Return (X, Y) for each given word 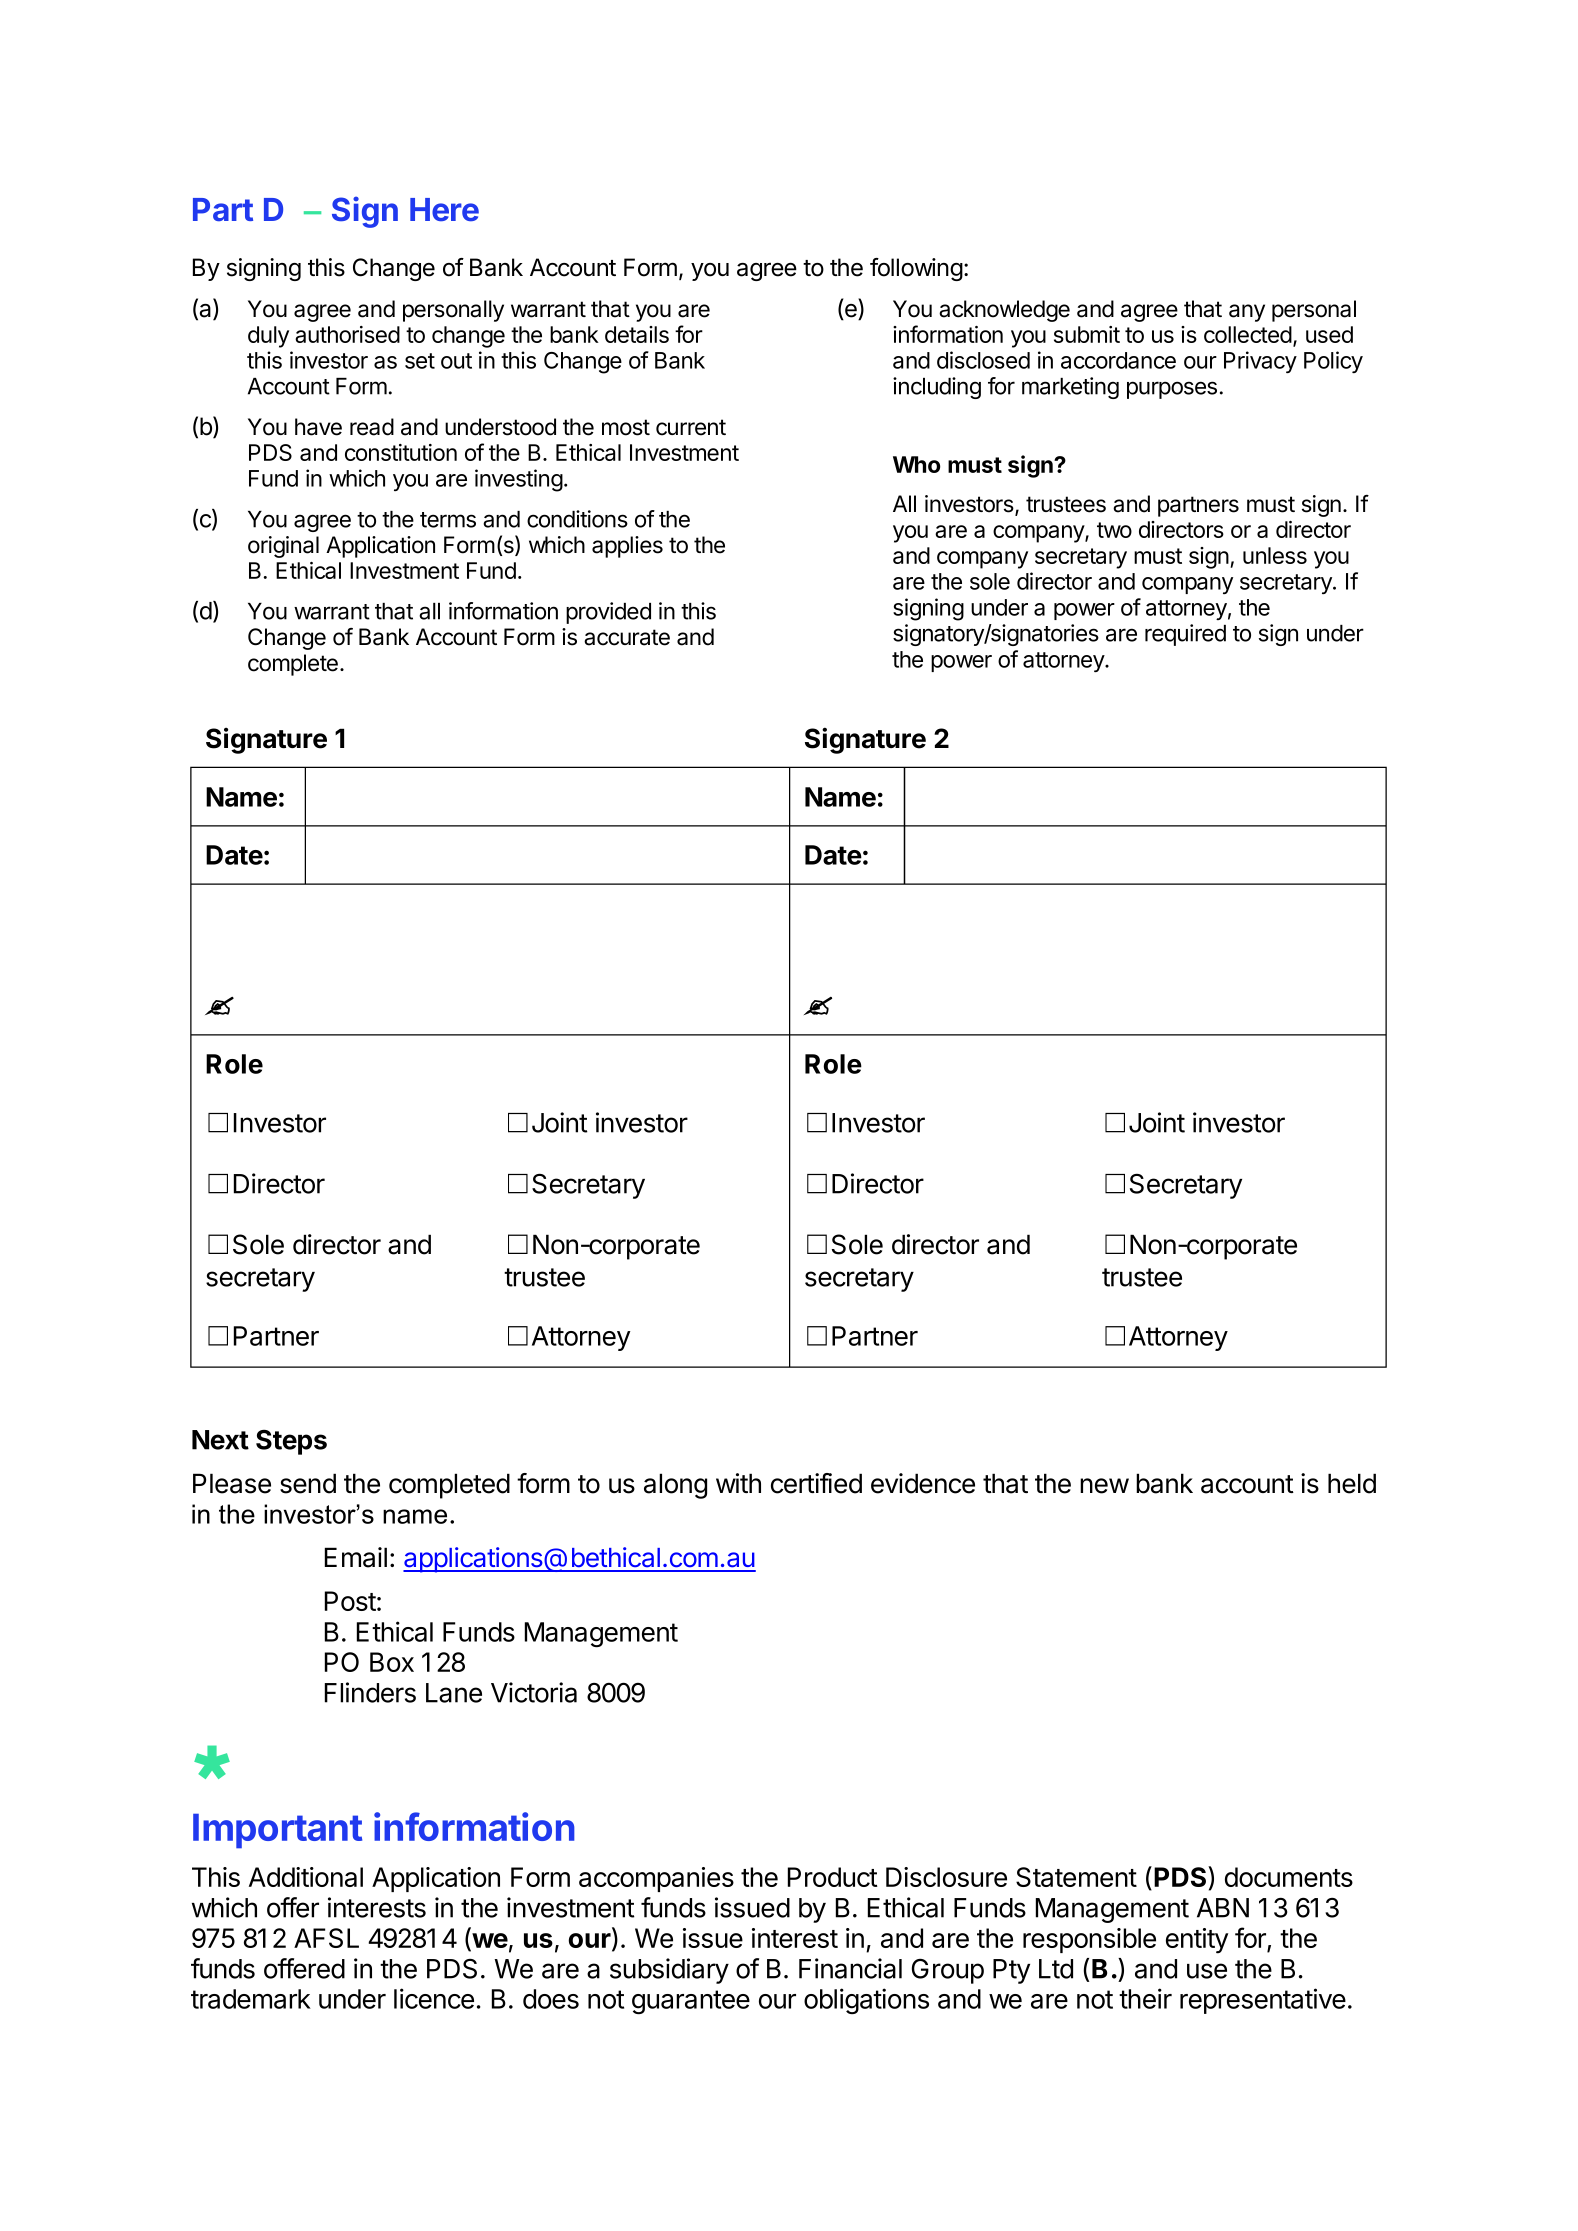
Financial (850, 1968)
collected (1248, 334)
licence (434, 1998)
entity (1197, 1941)
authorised (347, 334)
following (916, 269)
